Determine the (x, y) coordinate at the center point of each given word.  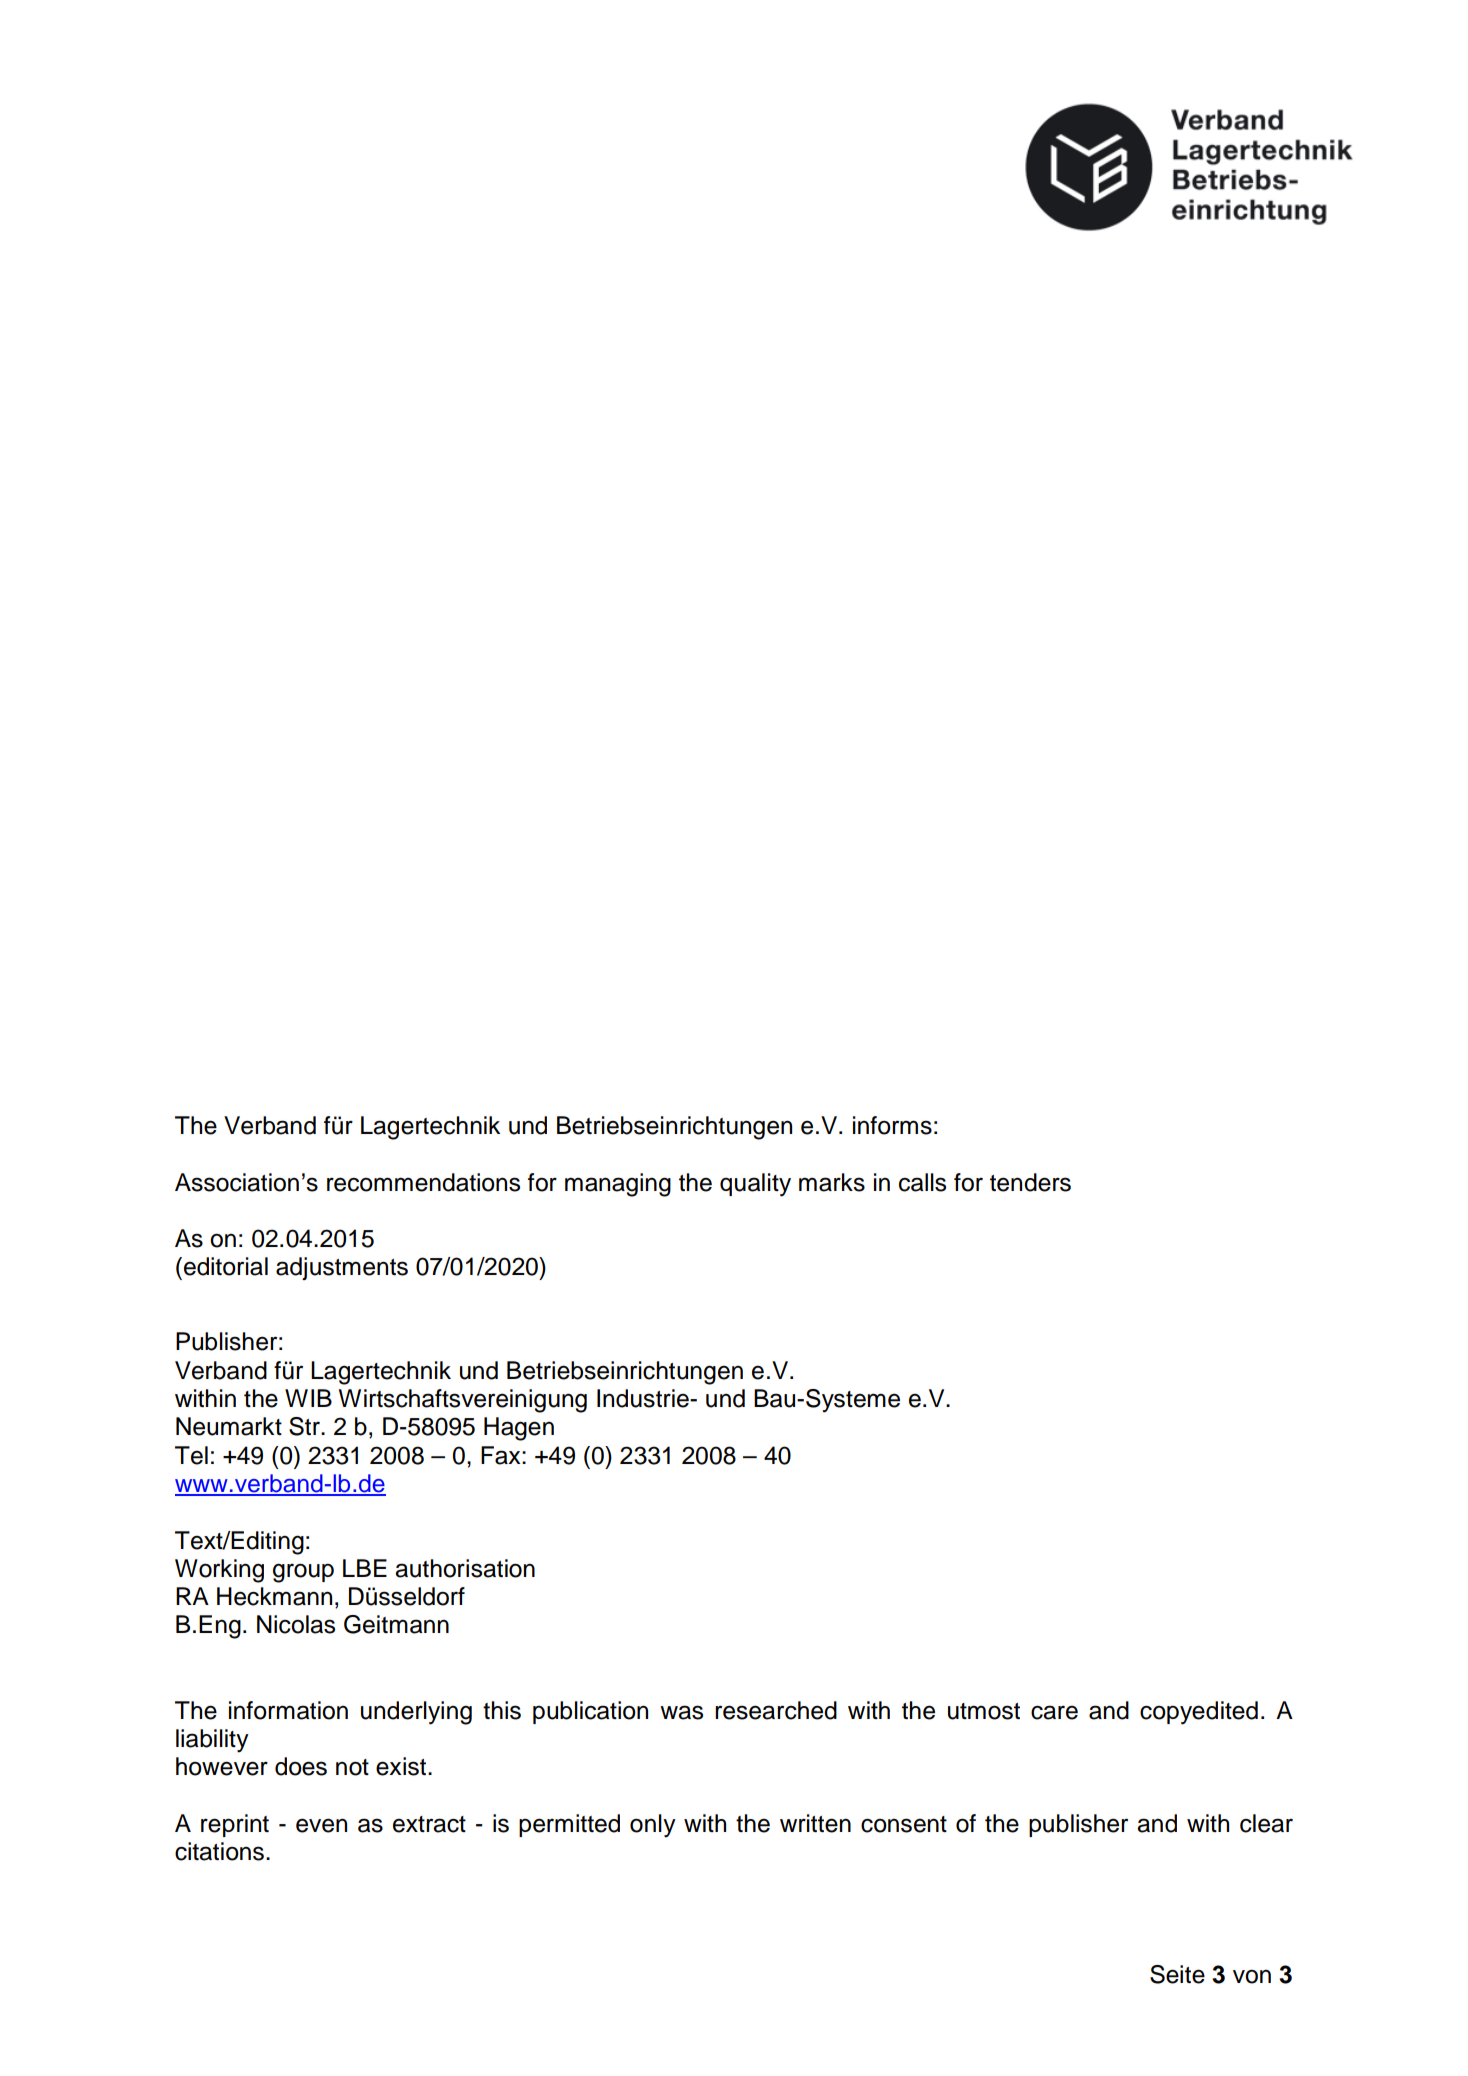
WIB (308, 1398)
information (288, 1710)
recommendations (423, 1182)
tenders (1030, 1182)
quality (755, 1185)
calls (922, 1182)
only (653, 1826)
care (1054, 1712)
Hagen (519, 1429)
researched (776, 1710)
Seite (1177, 1974)
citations (219, 1851)
